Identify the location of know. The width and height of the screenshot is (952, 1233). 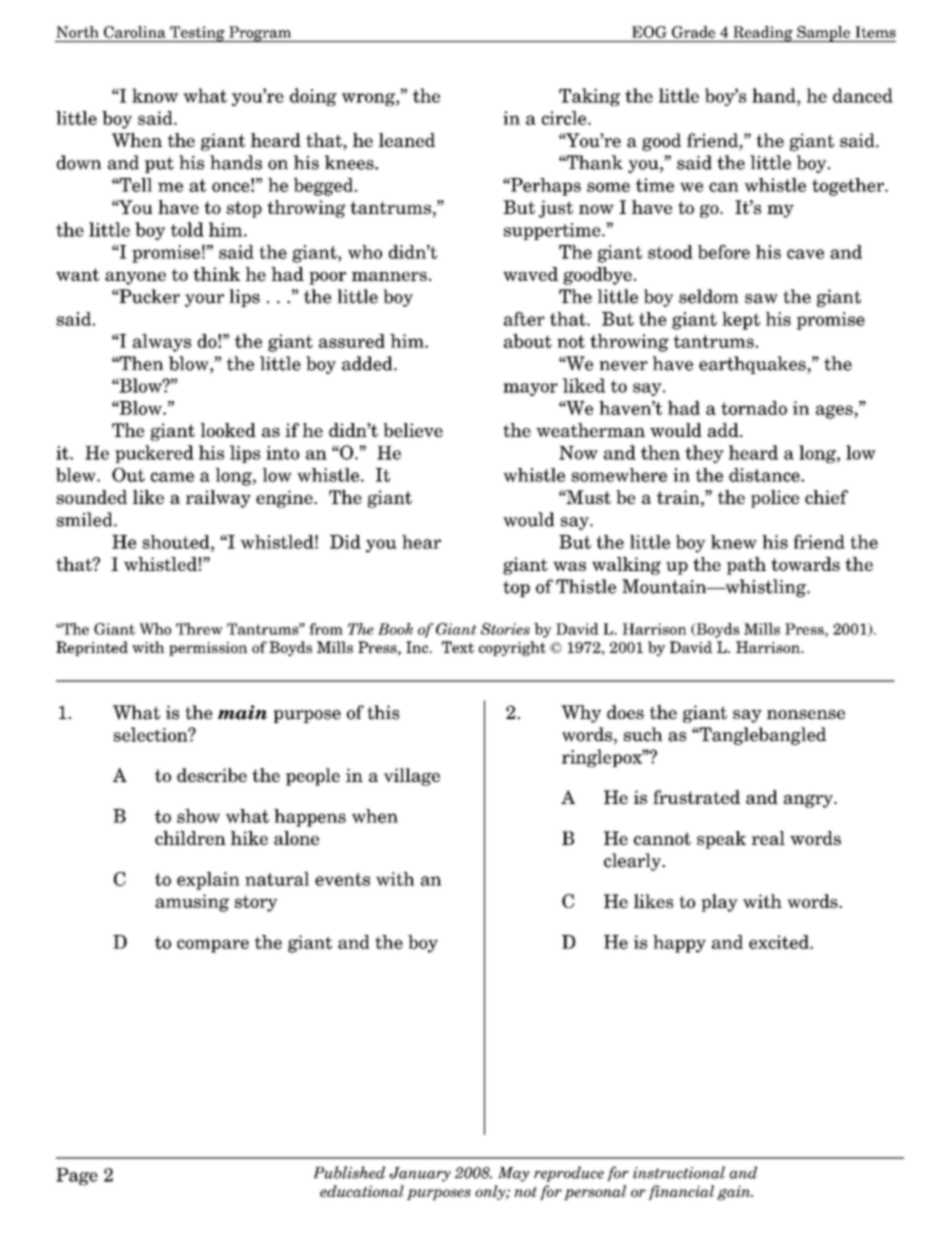
(155, 95).
